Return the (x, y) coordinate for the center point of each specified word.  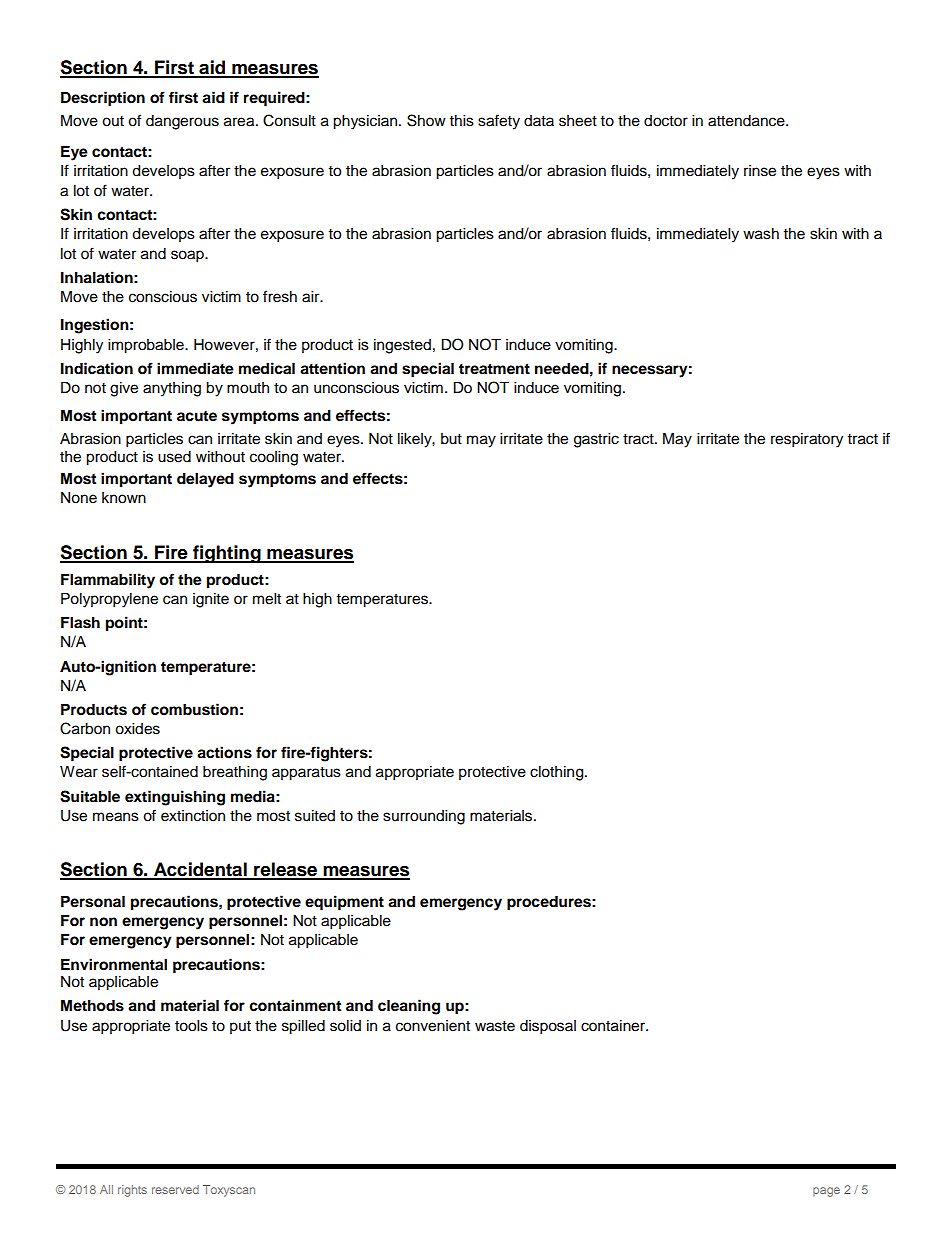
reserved (175, 1189)
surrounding (424, 817)
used (174, 457)
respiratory (807, 440)
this (462, 121)
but (451, 439)
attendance (747, 121)
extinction (193, 816)
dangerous (182, 122)
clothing (558, 773)
